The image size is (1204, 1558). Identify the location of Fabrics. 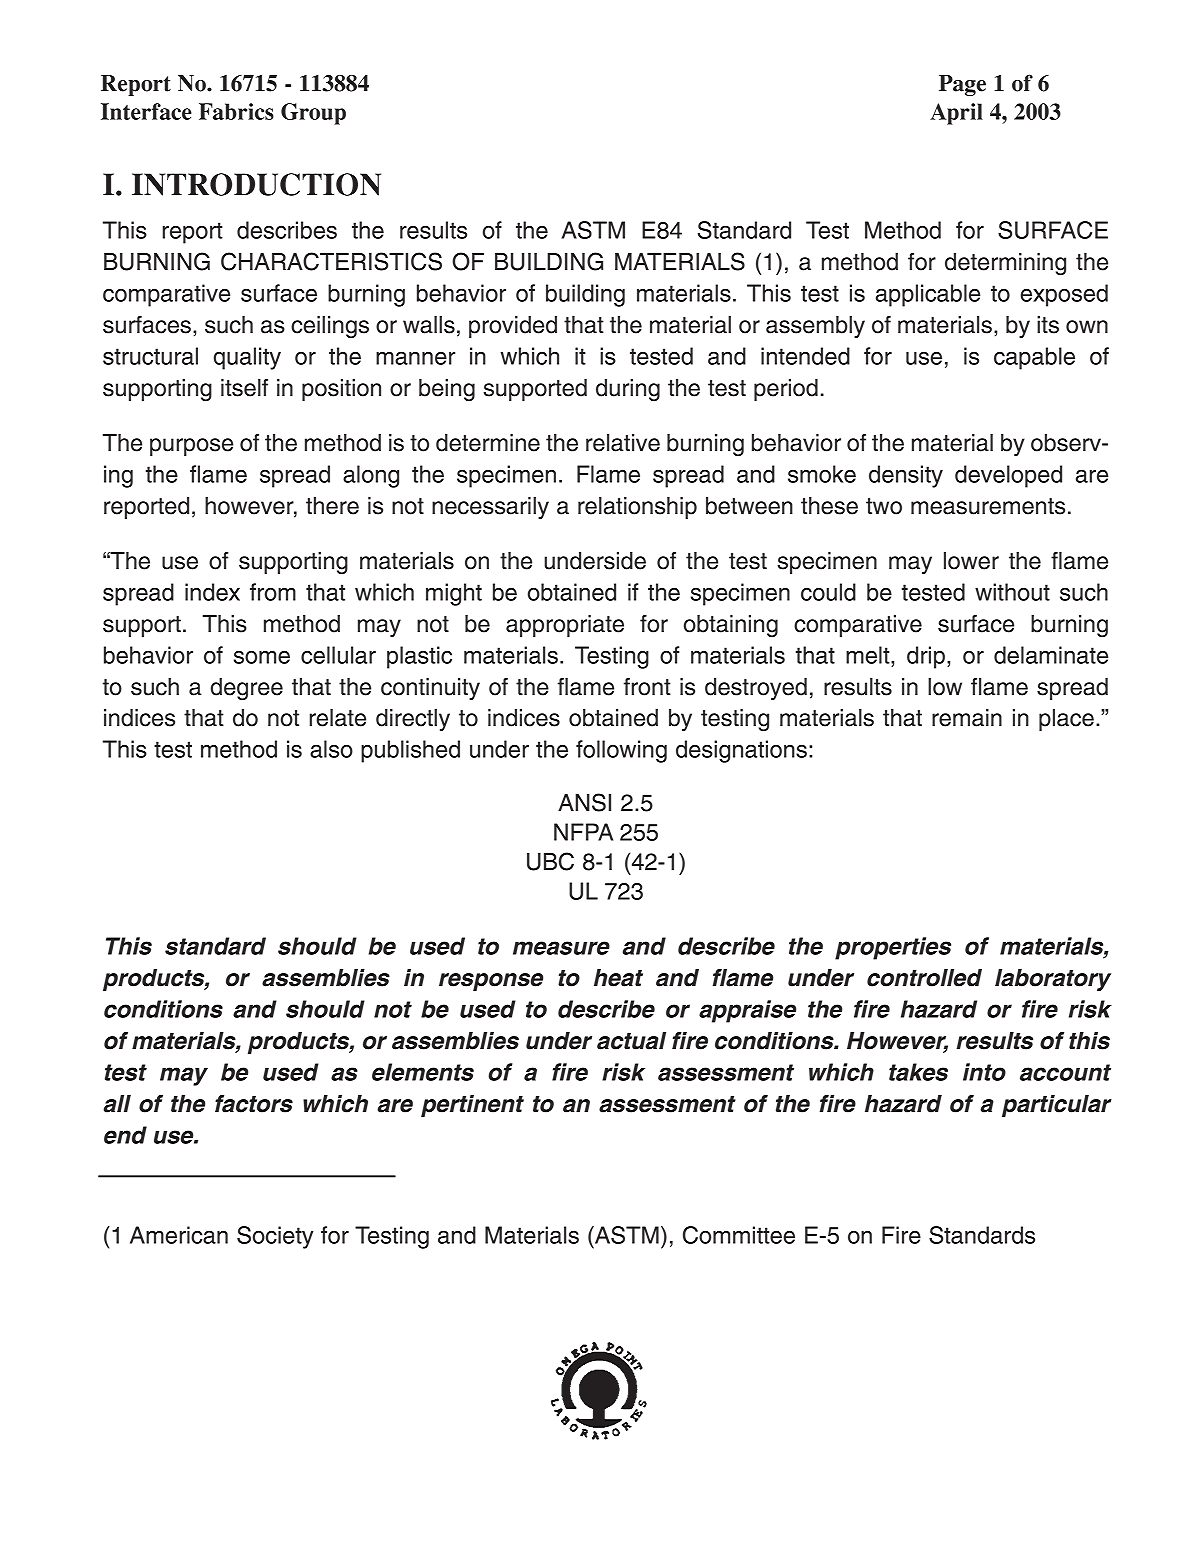
(236, 111).
